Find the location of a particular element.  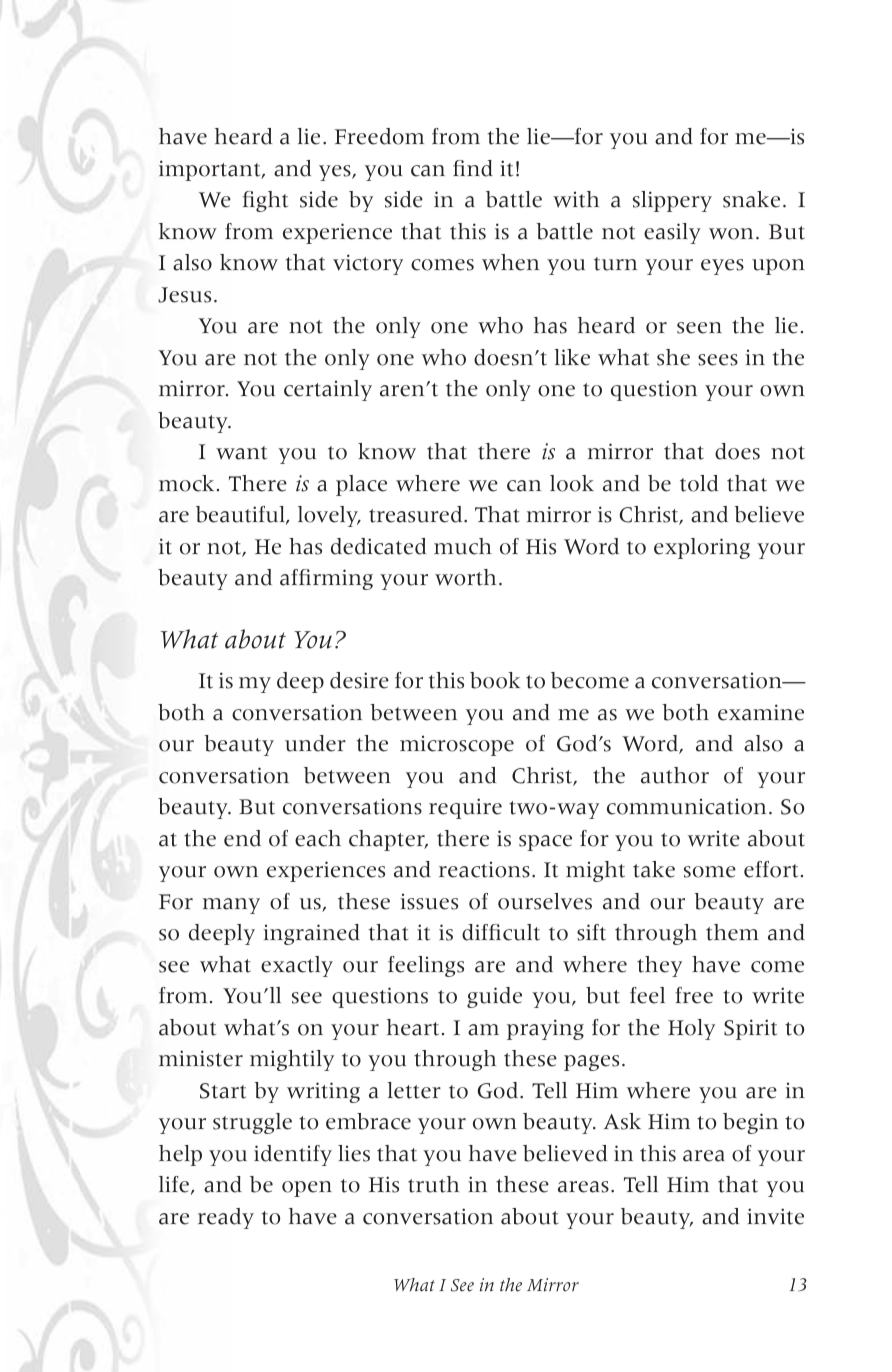

reactions is located at coordinates (484, 870).
